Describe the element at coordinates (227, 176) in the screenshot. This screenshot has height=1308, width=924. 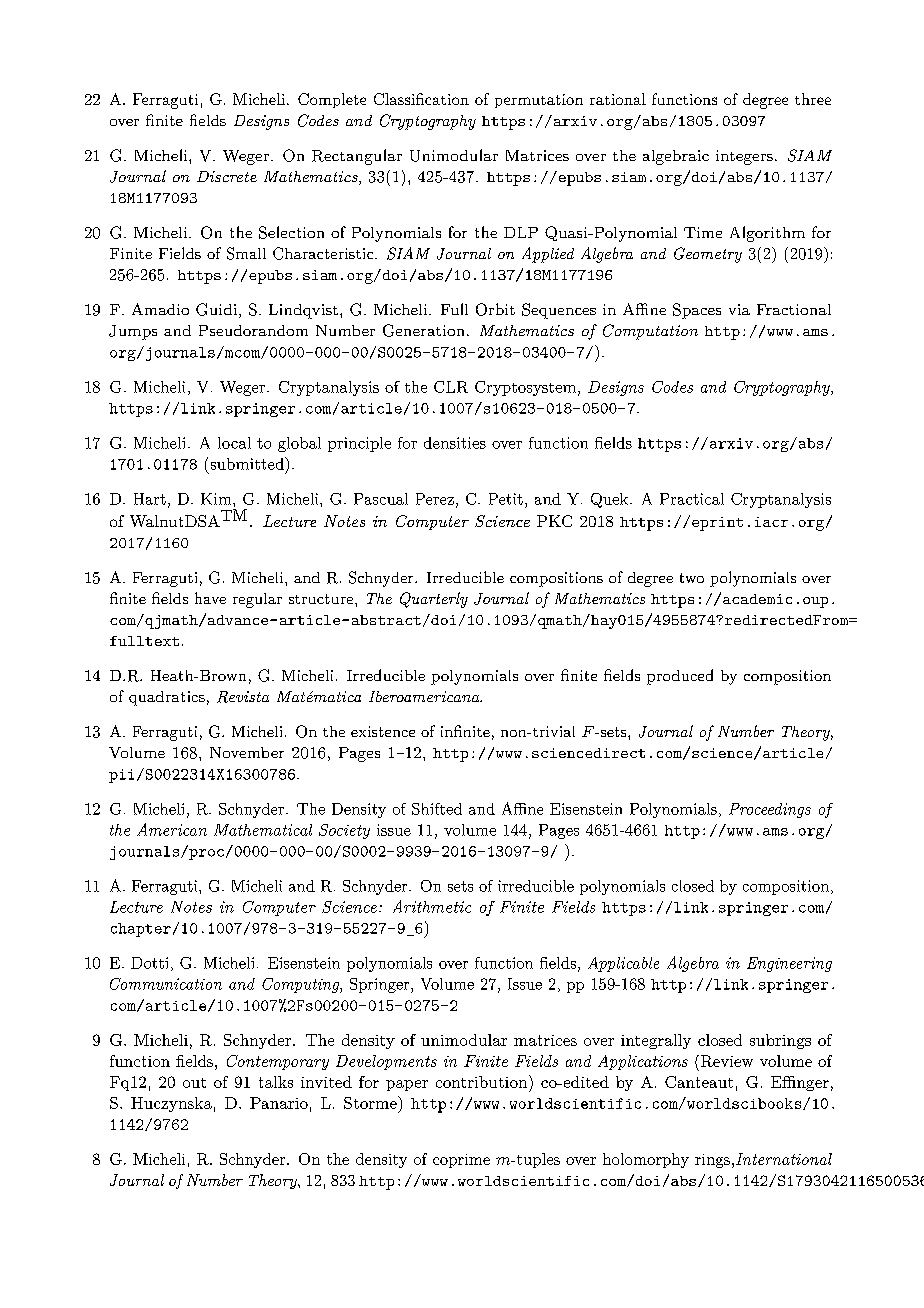
I see `Discrete` at that location.
